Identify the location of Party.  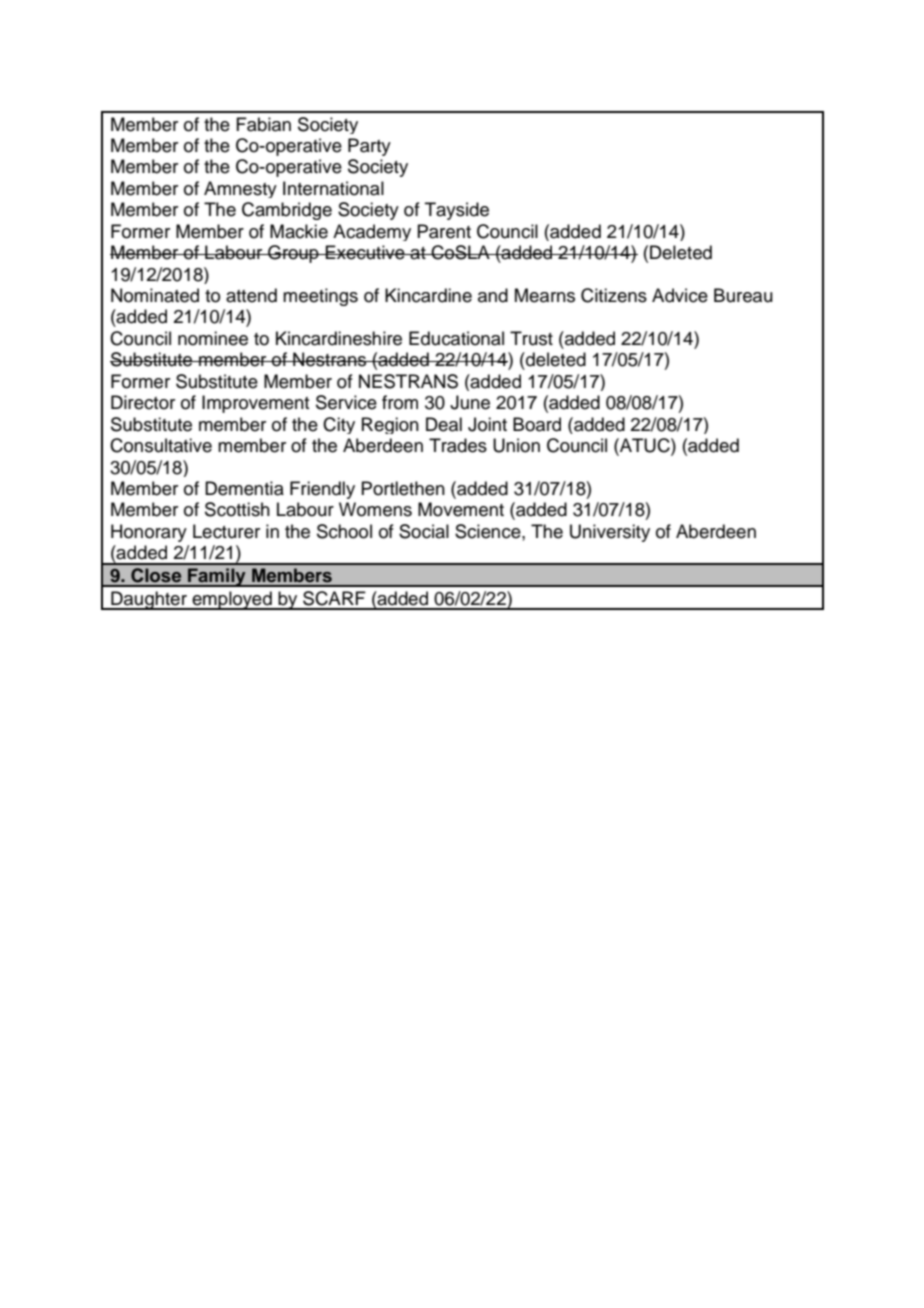
(369, 147).
